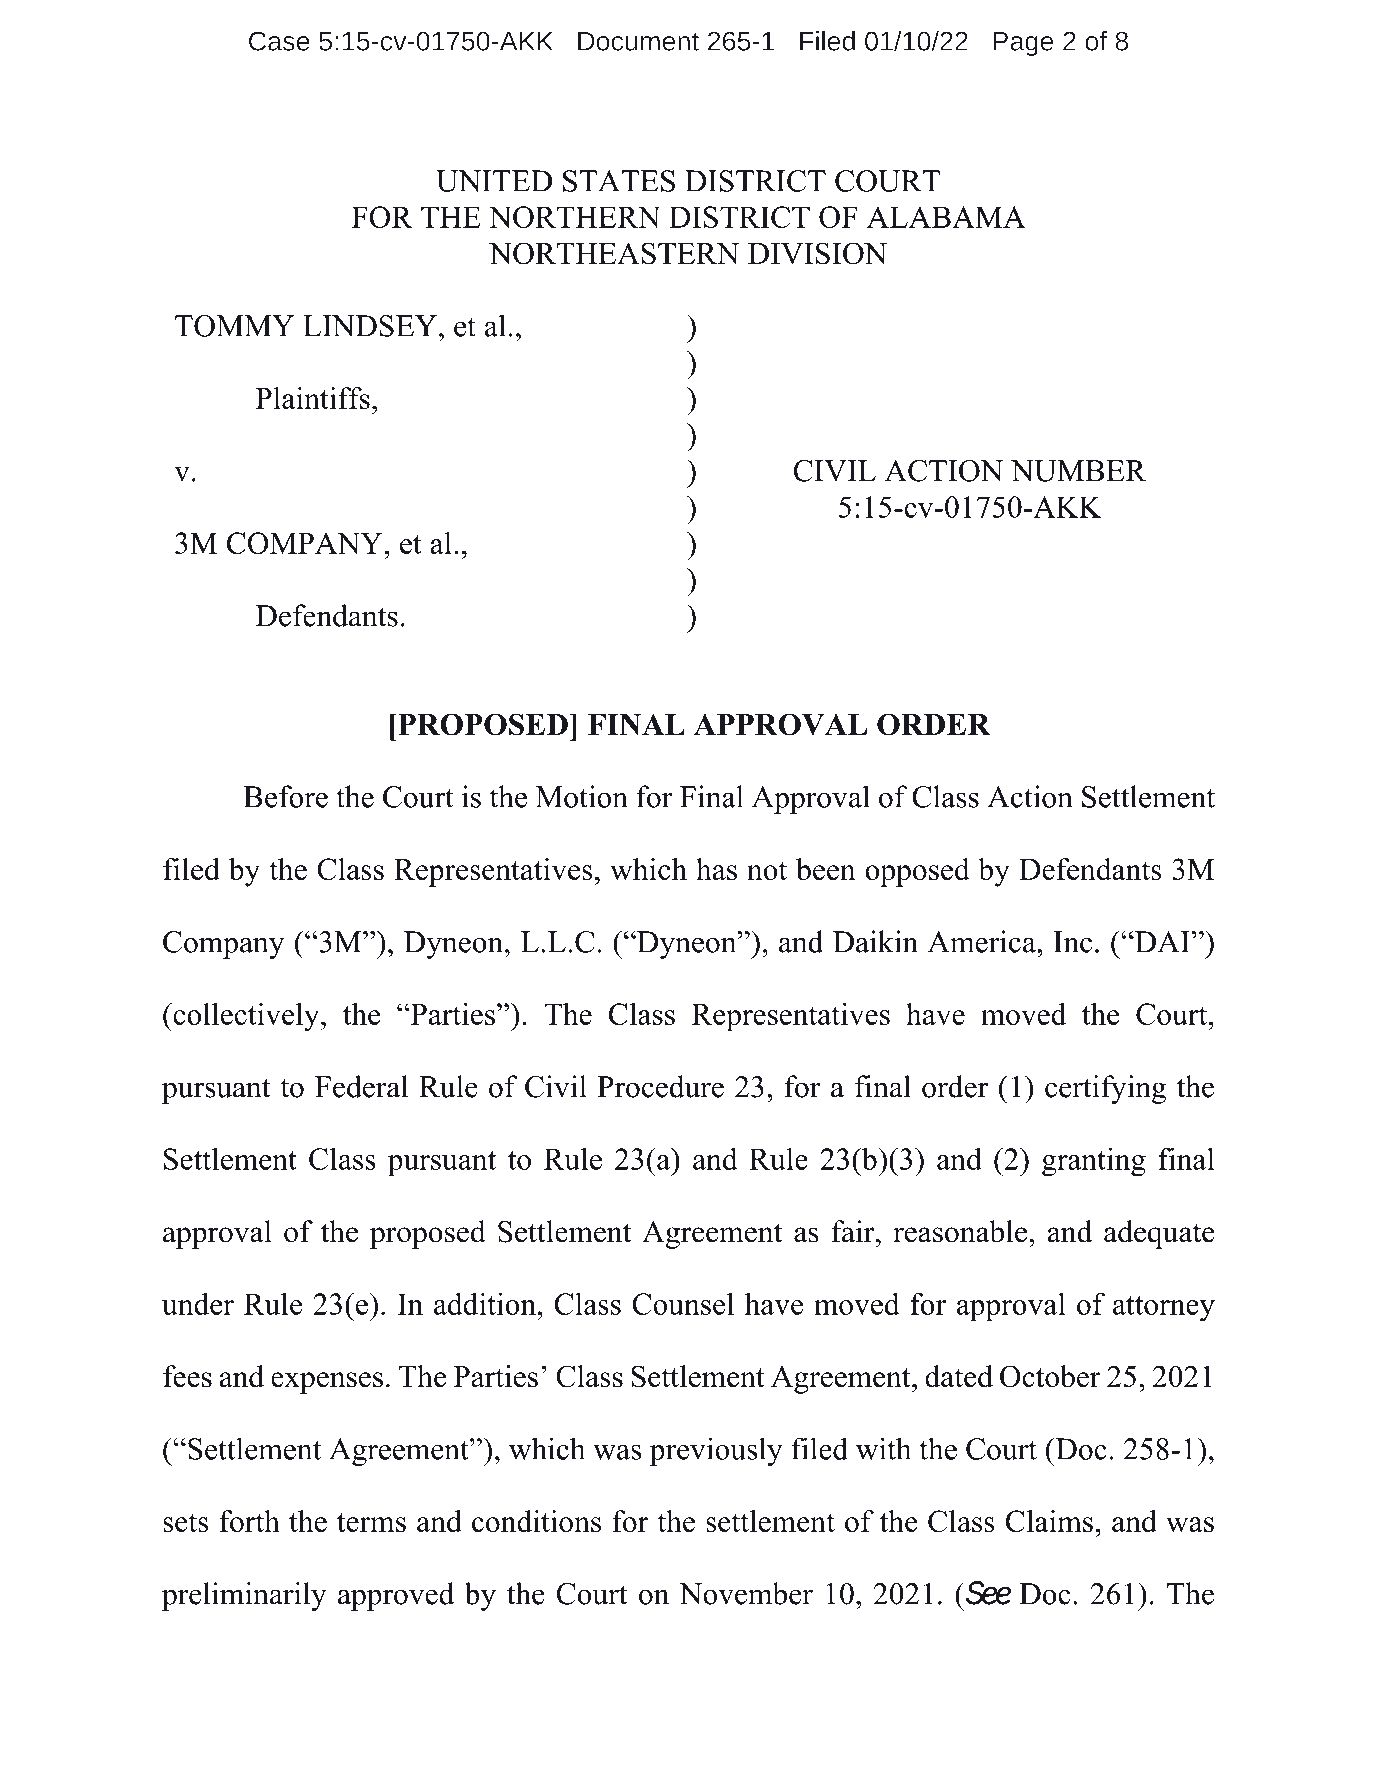 This image has width=1377, height=1782. What do you see at coordinates (917, 872) in the image?
I see `opposed` at bounding box center [917, 872].
